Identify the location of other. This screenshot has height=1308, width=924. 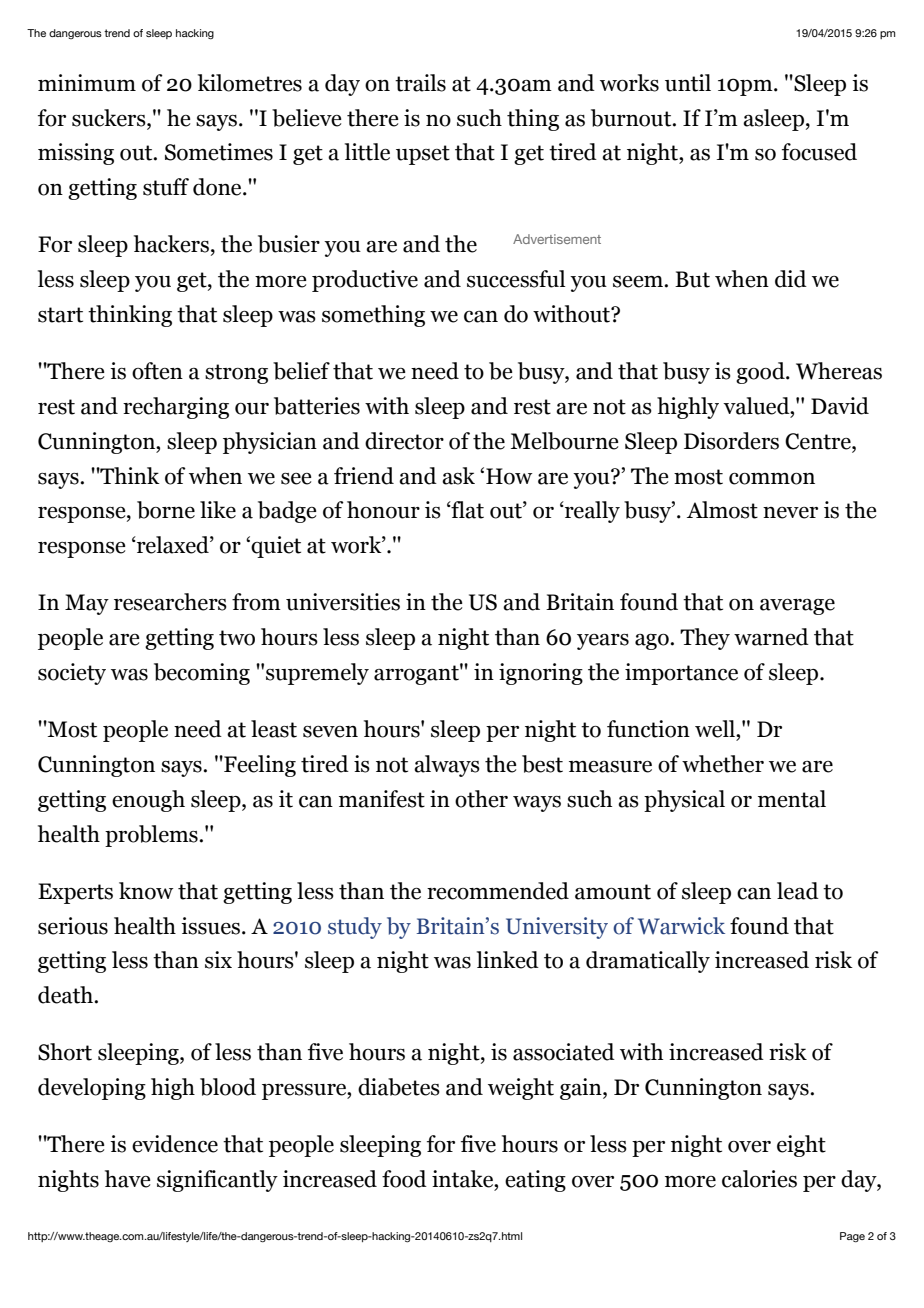
(481, 799).
